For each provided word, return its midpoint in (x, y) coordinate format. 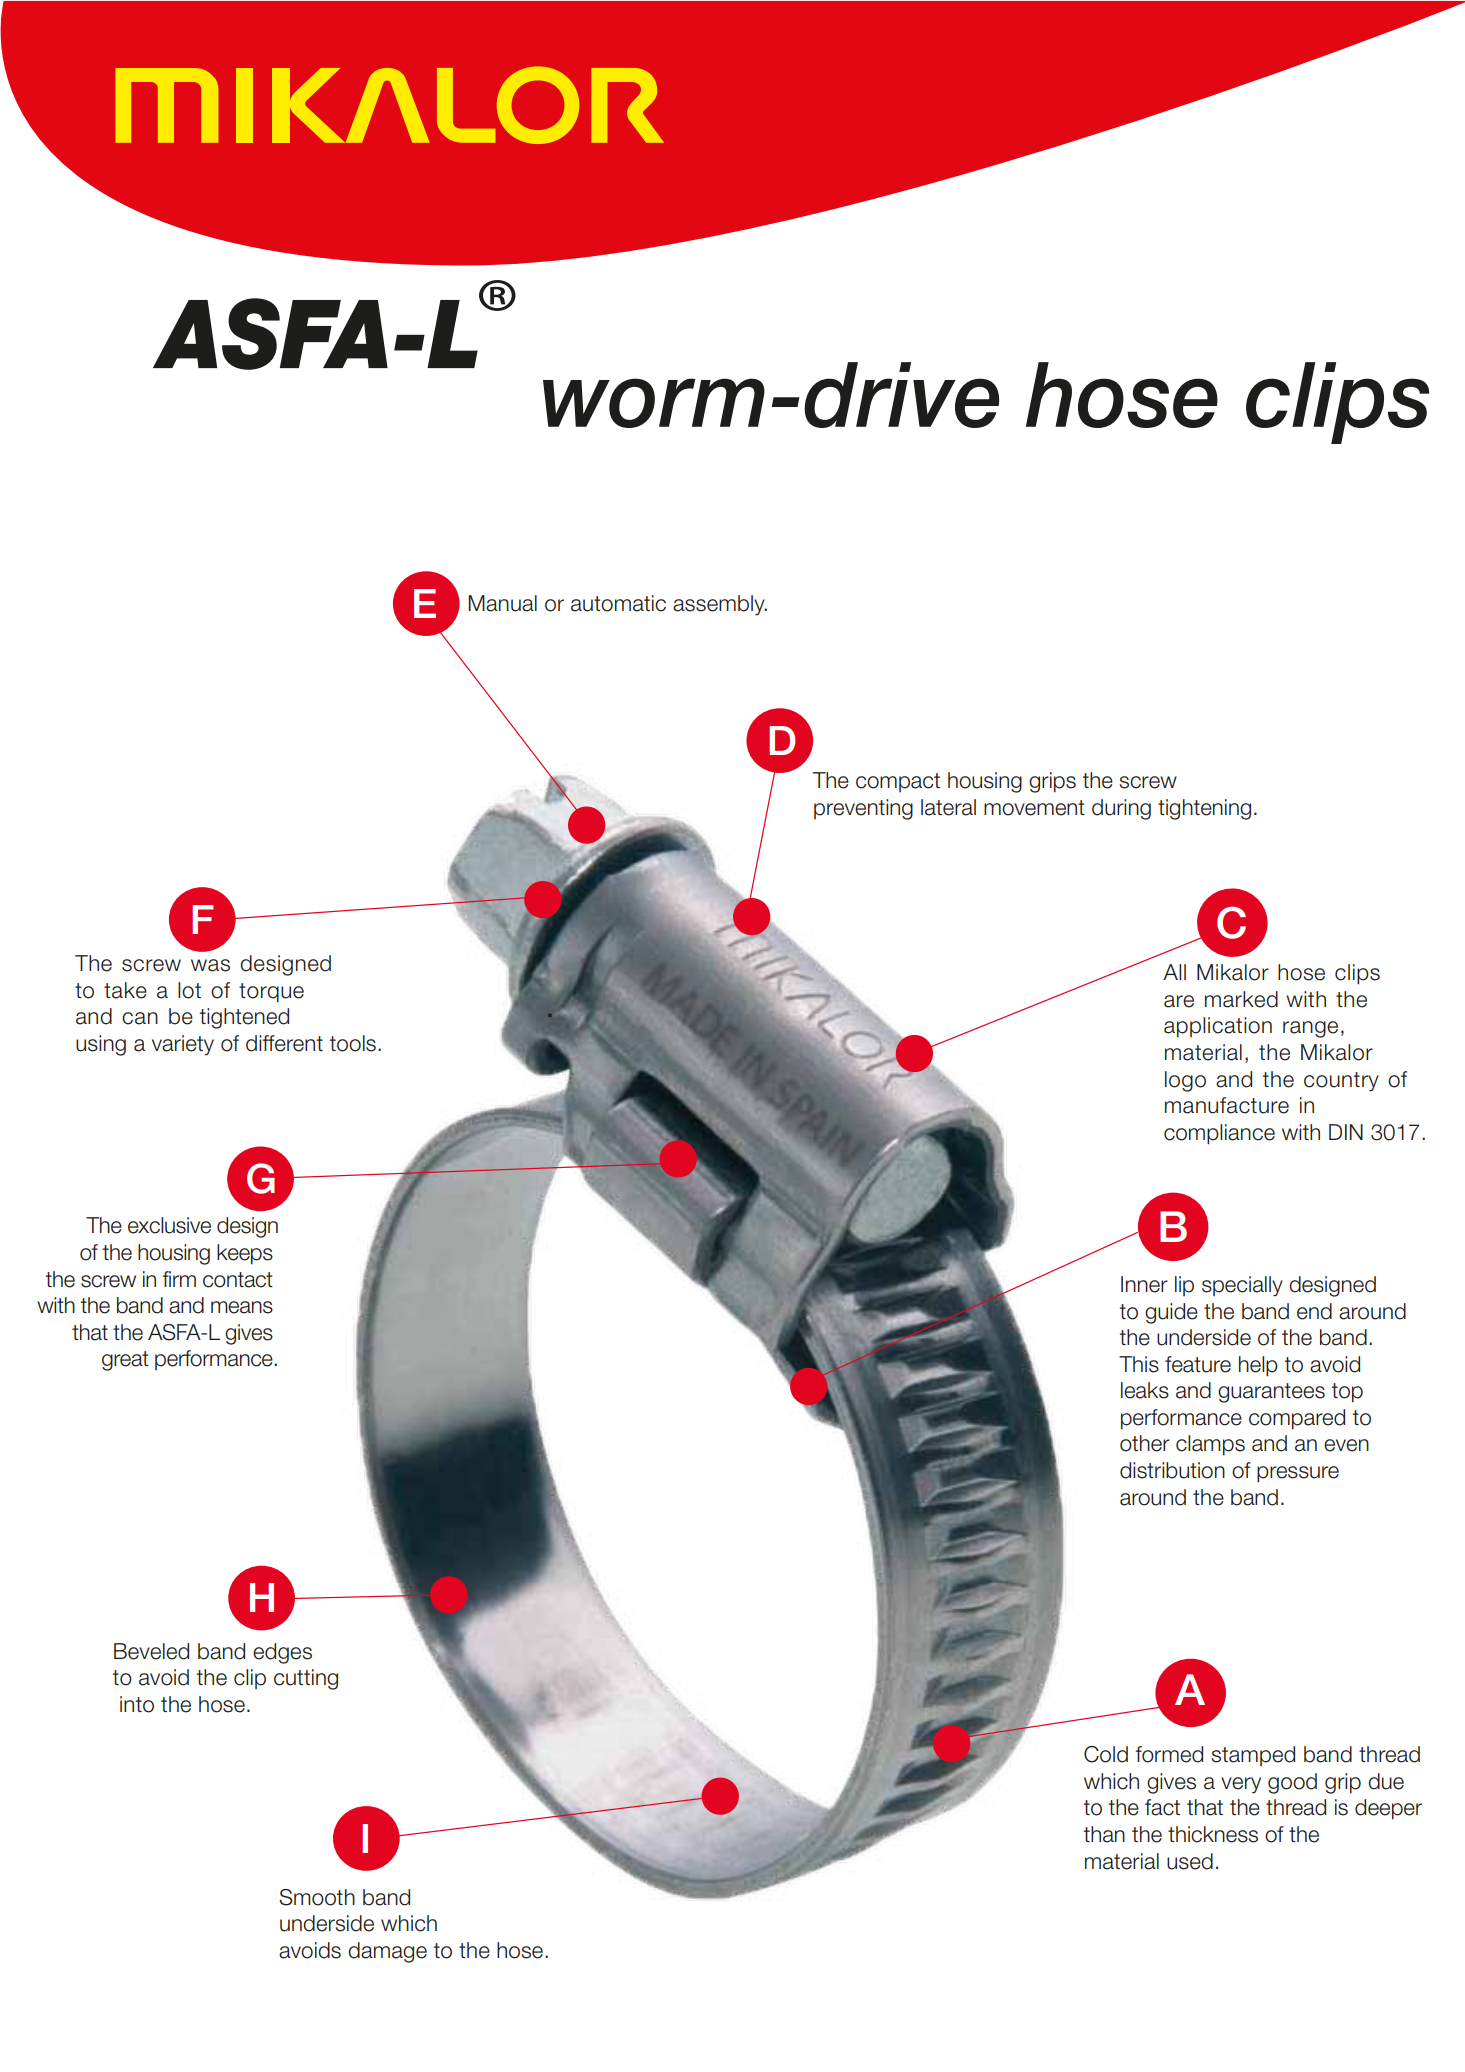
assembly (720, 605)
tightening (1204, 809)
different (284, 1043)
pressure (1298, 1474)
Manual (502, 603)
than (1104, 1834)
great (125, 1361)
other (1145, 1443)
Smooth (317, 1897)
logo (1185, 1081)
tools (353, 1043)
